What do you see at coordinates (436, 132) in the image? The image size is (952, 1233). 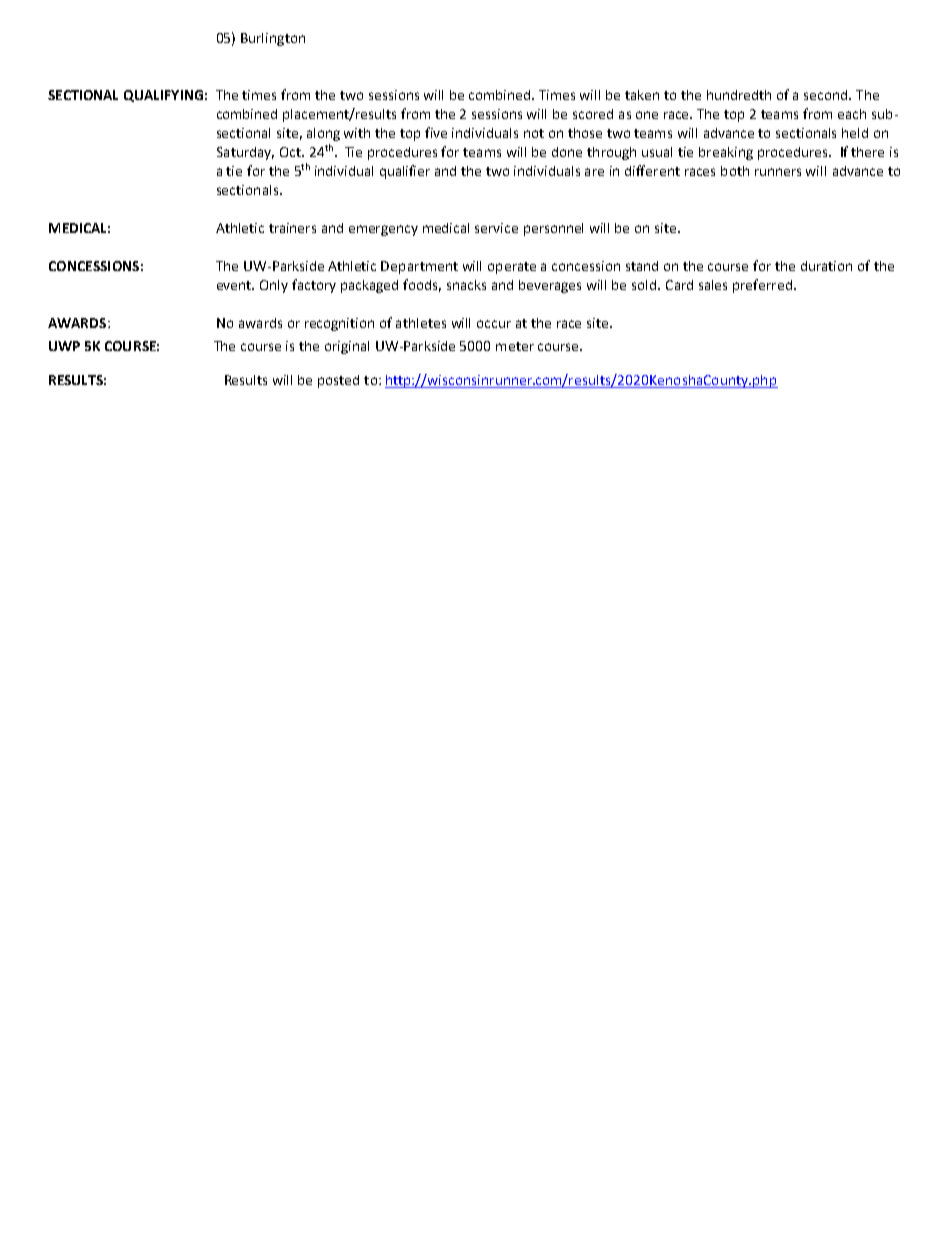 I see `five` at bounding box center [436, 132].
